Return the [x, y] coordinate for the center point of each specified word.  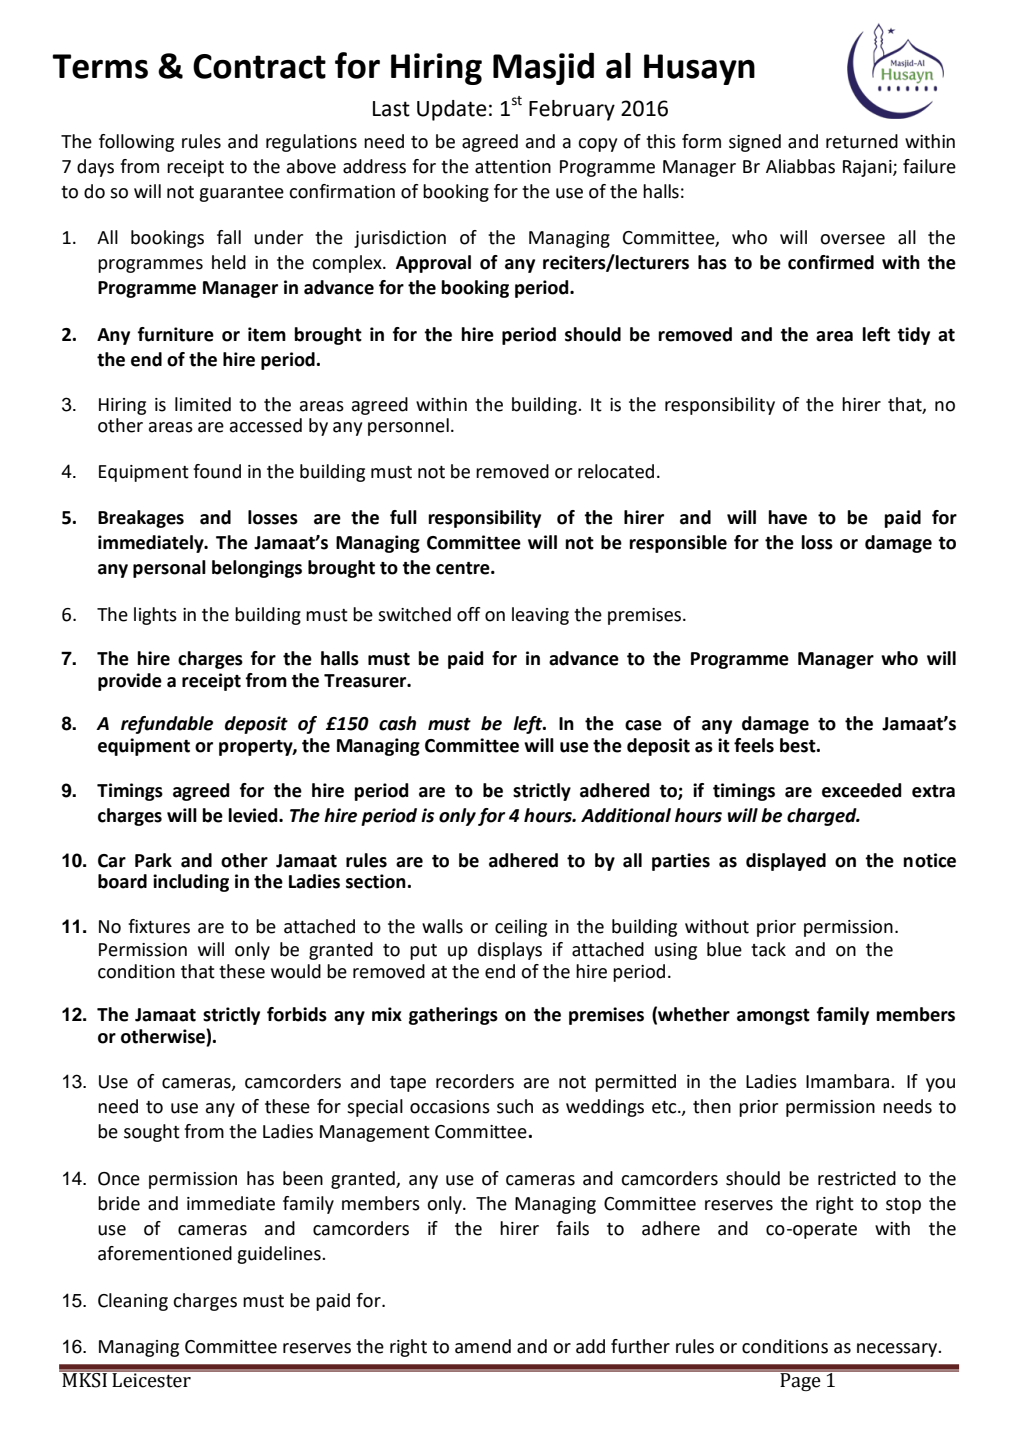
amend [483, 1346]
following [136, 143]
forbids [297, 1014]
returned [862, 141]
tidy [913, 336]
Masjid [543, 68]
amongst [773, 1017]
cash [397, 723]
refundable [167, 725]
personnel [408, 427]
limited [203, 404]
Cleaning [133, 1302]
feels [754, 745]
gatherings [453, 1016]
